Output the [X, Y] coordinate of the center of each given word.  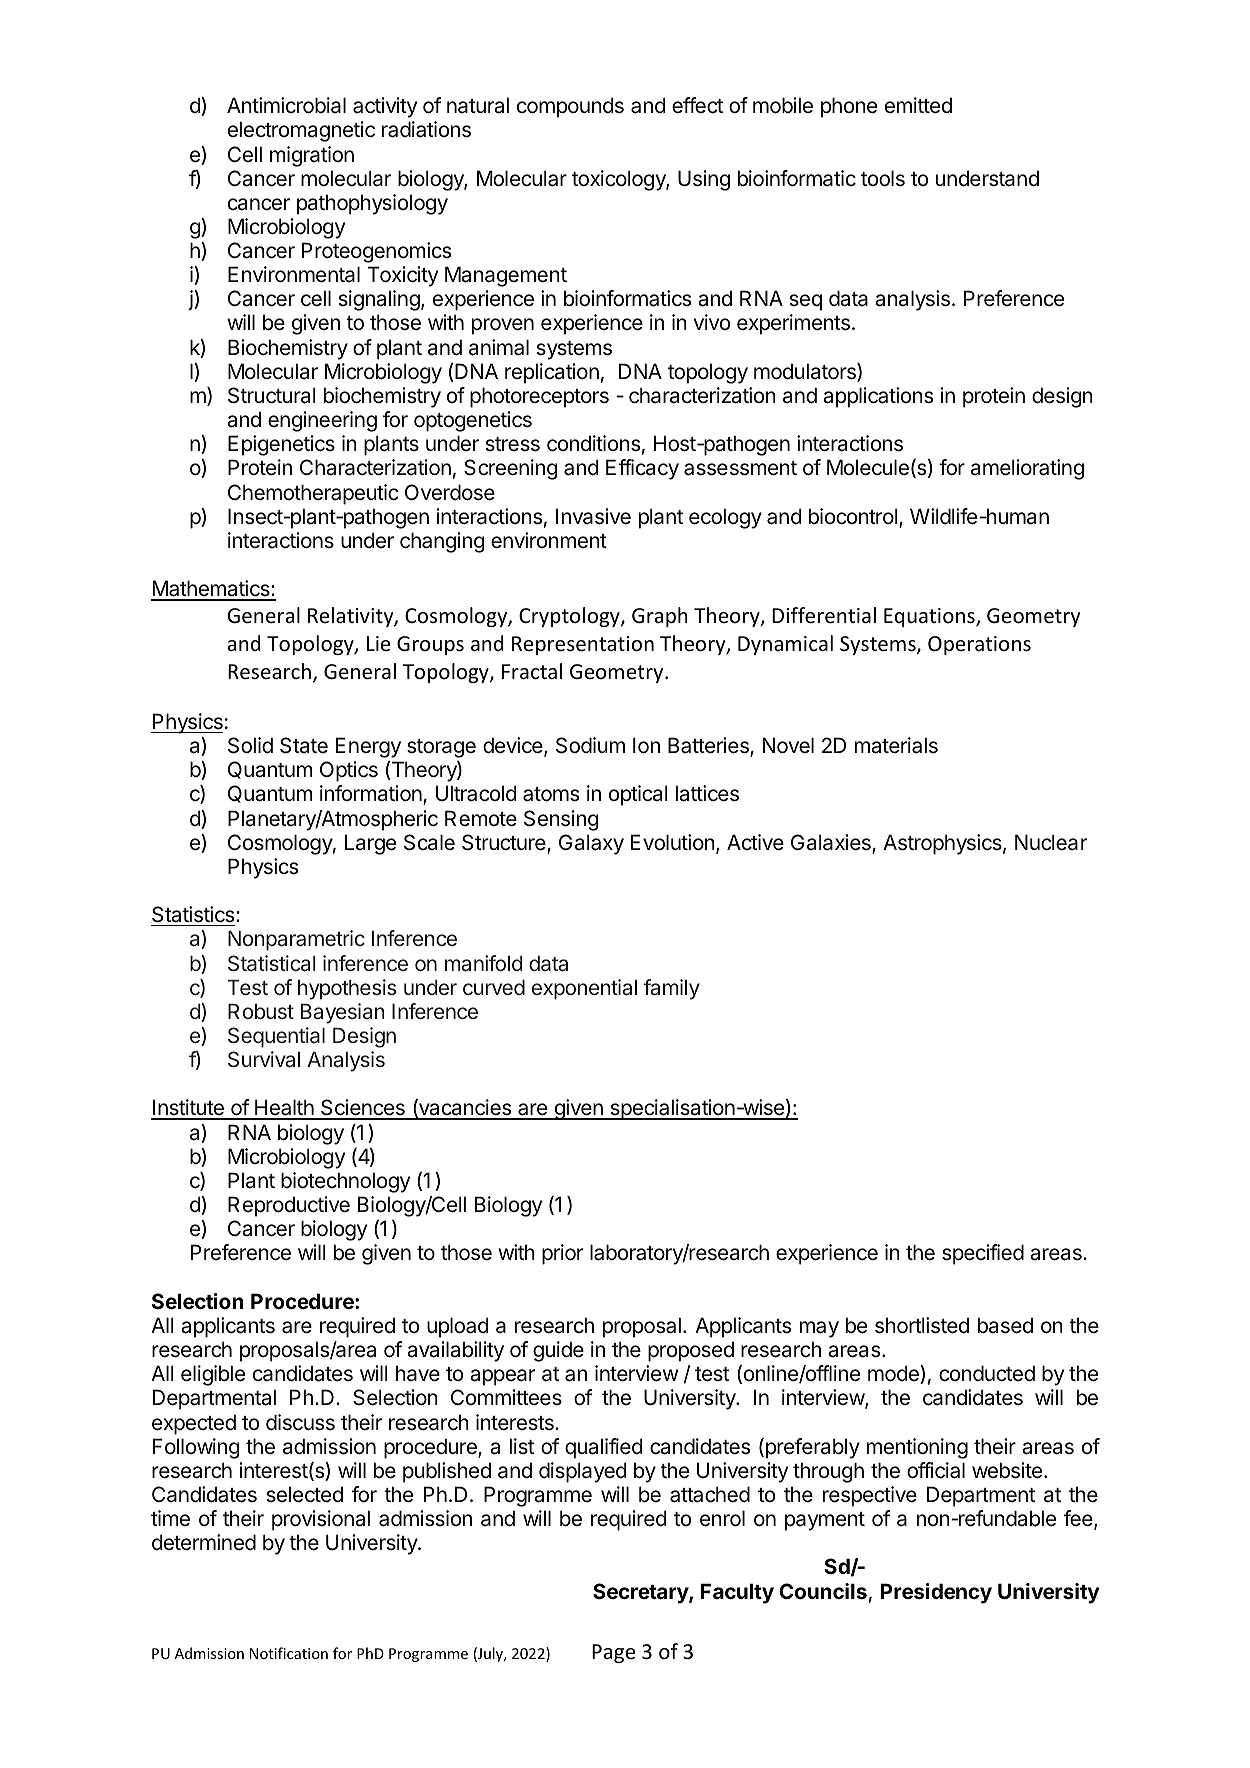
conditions [593, 443]
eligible [213, 1375]
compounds [570, 107]
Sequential [276, 1037]
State [304, 745]
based [1005, 1325]
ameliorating [1027, 469]
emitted [918, 105]
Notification [289, 1653]
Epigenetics [281, 445]
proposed [691, 1351]
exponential [584, 989]
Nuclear [1051, 842]
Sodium [590, 745]
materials [896, 745]
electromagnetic [301, 131]
